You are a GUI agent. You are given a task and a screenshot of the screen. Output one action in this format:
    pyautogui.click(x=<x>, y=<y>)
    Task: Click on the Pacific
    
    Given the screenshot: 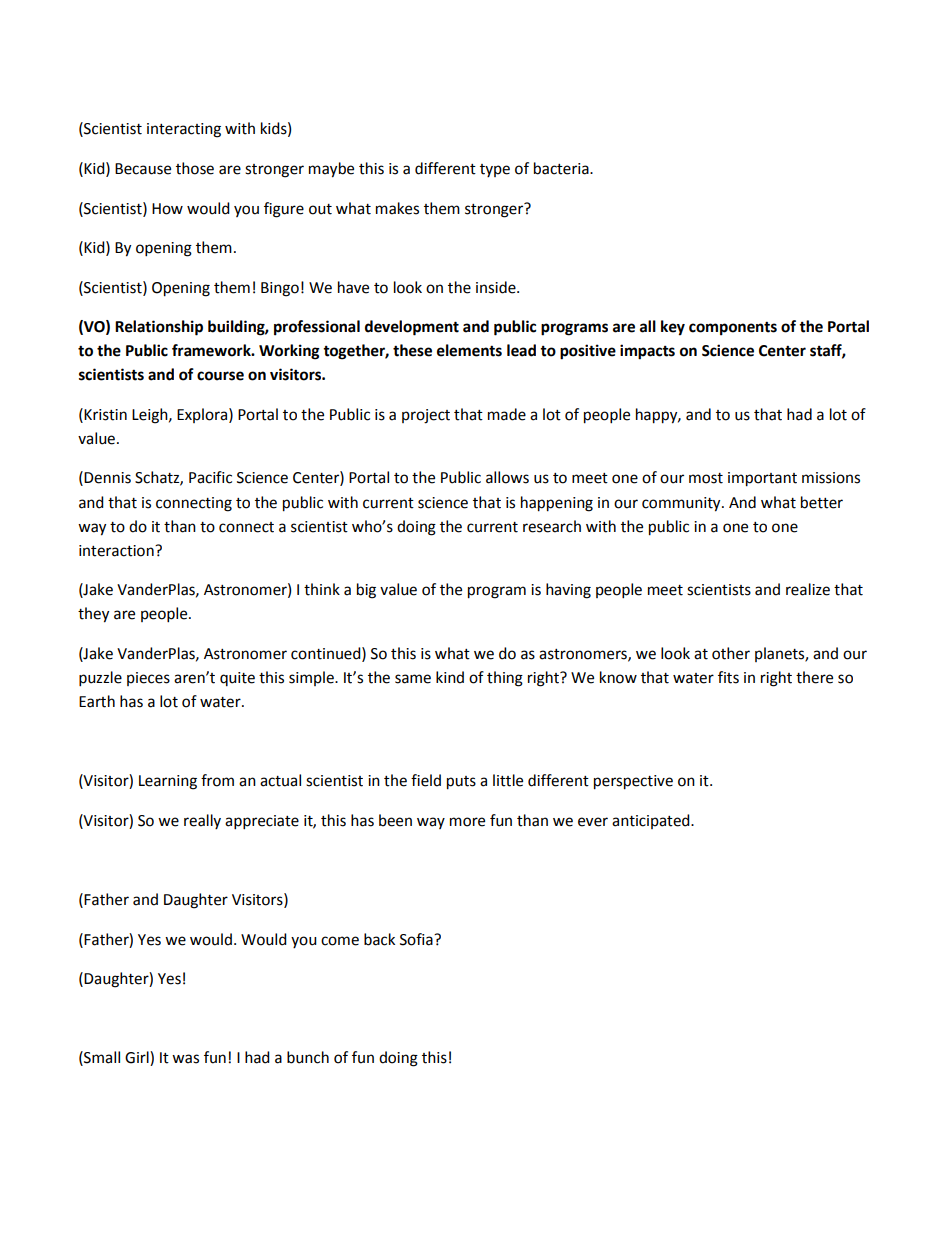 What is the action you would take?
    pyautogui.click(x=210, y=477)
